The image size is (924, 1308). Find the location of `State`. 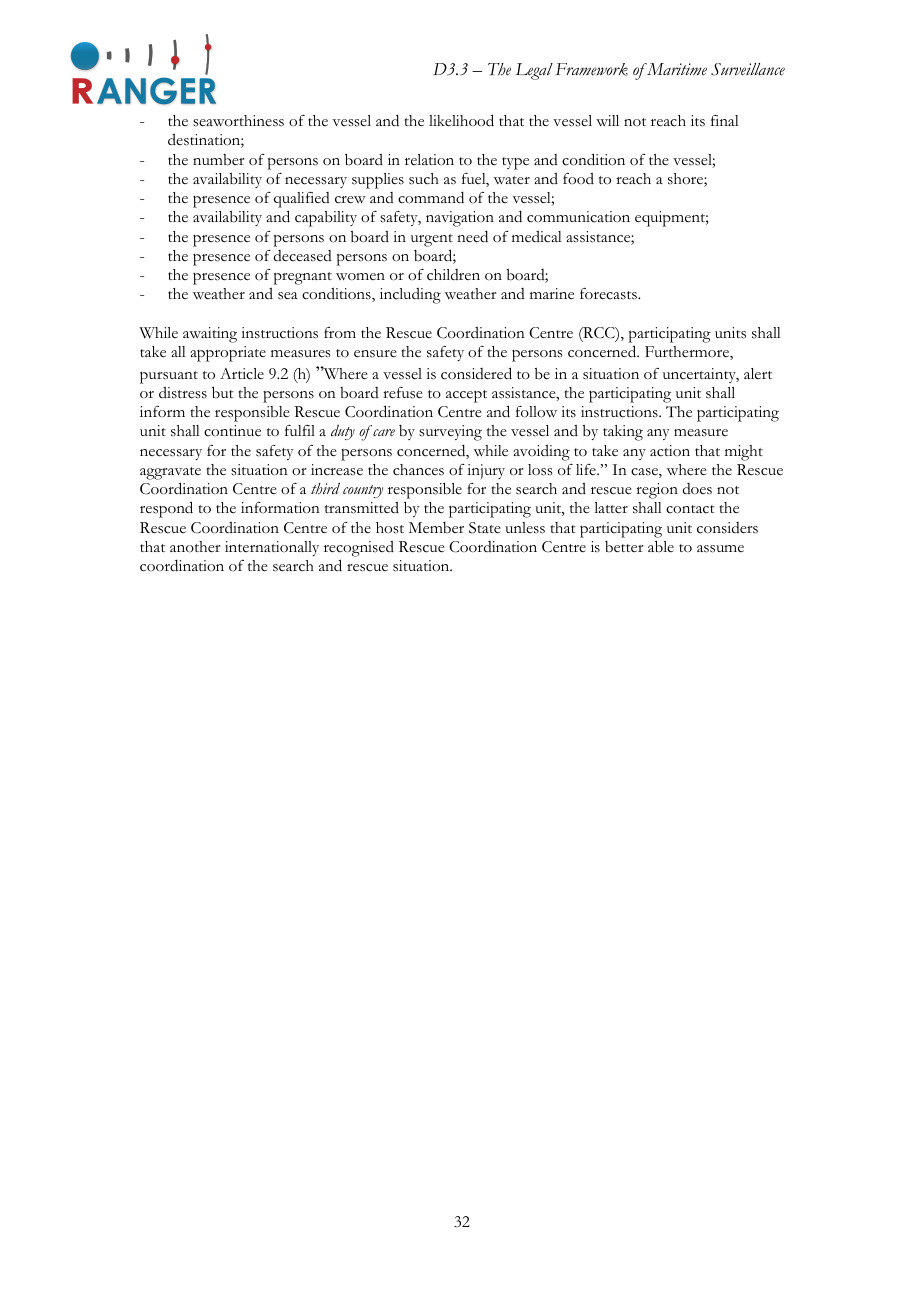

State is located at coordinates (485, 528).
